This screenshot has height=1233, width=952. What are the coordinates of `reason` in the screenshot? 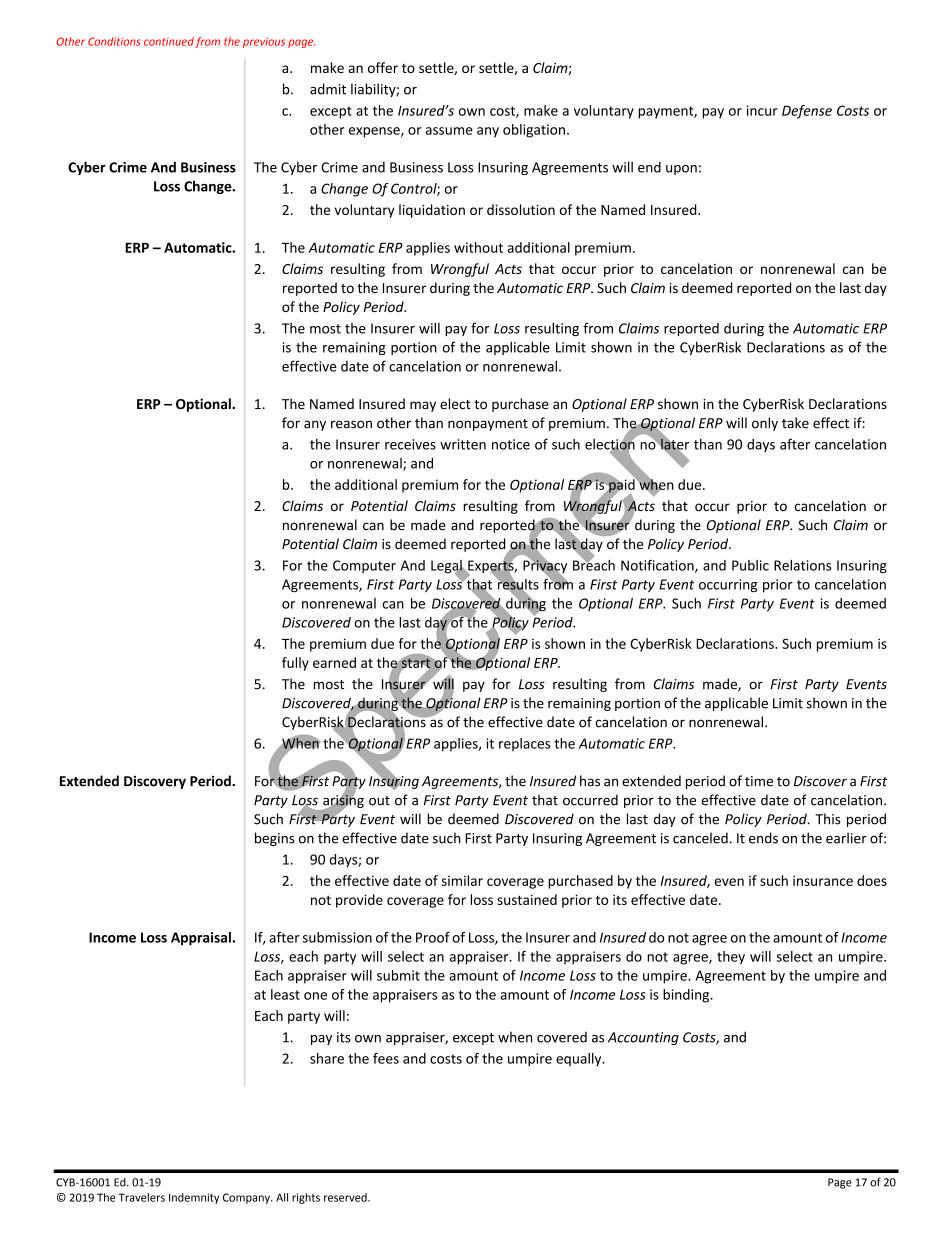 It's located at (351, 424).
